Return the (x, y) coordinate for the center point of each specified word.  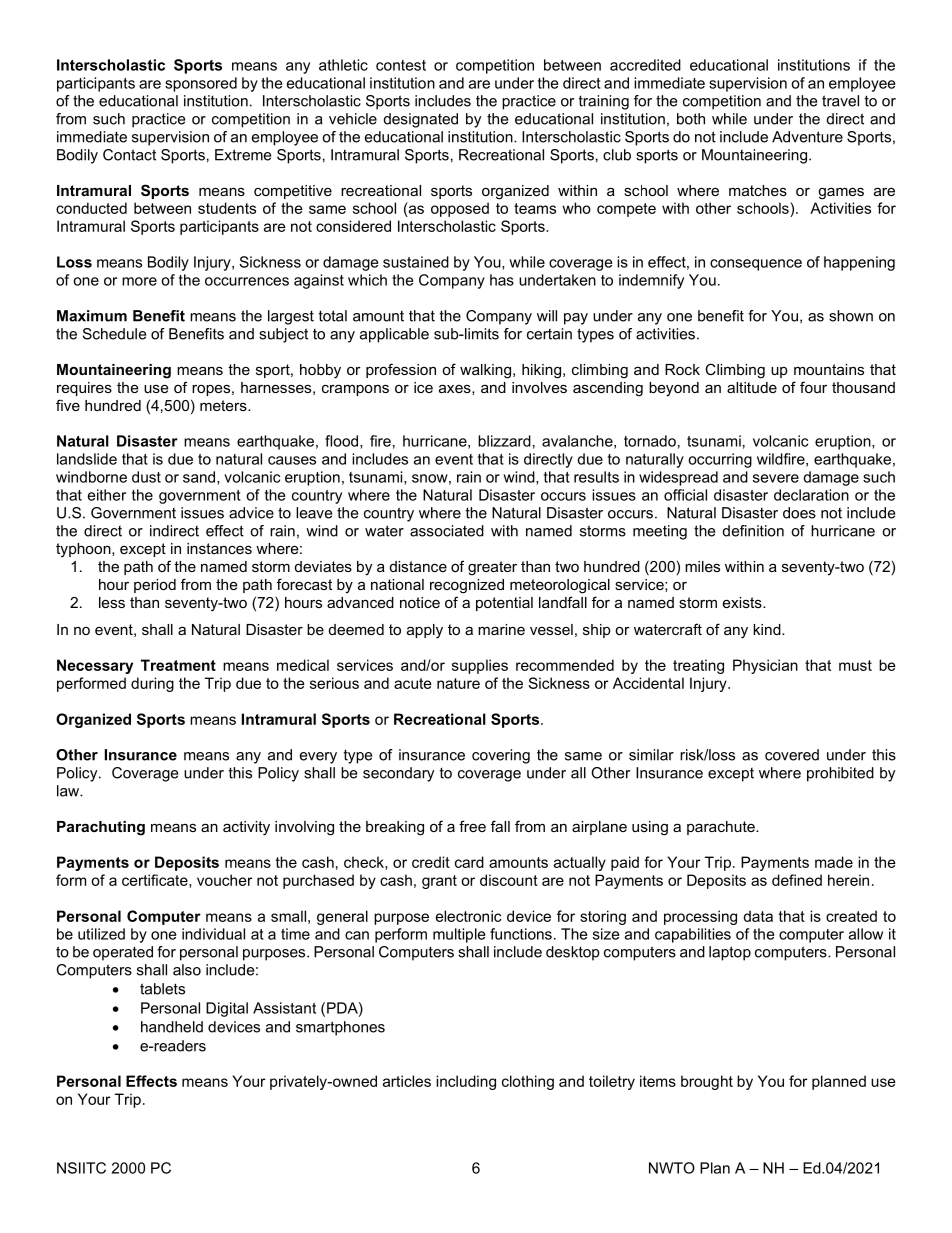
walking (485, 371)
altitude (752, 387)
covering (501, 756)
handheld (172, 1027)
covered (792, 755)
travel (840, 101)
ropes (211, 390)
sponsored (201, 84)
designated (421, 120)
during (152, 684)
